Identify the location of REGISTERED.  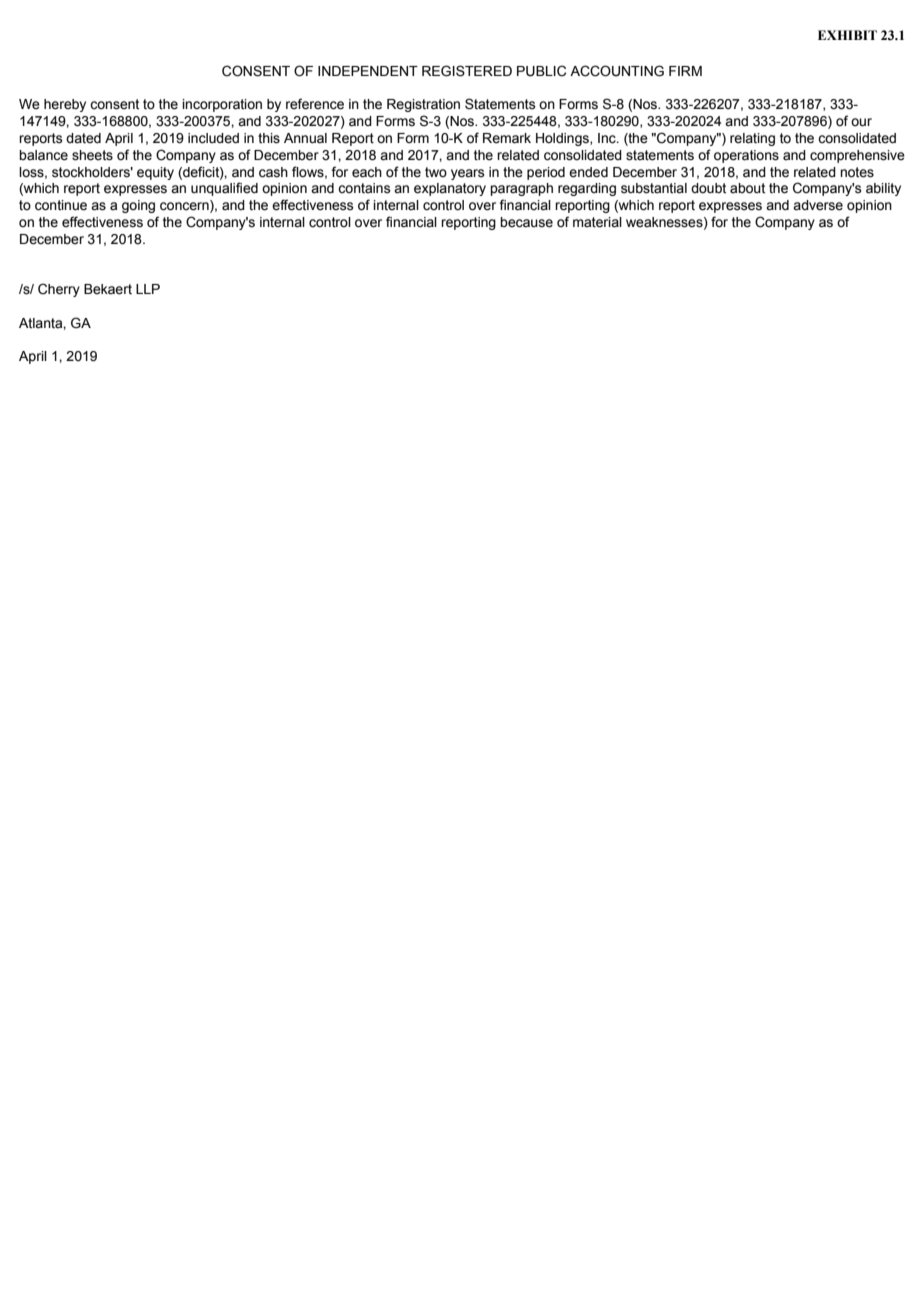
(467, 71).
